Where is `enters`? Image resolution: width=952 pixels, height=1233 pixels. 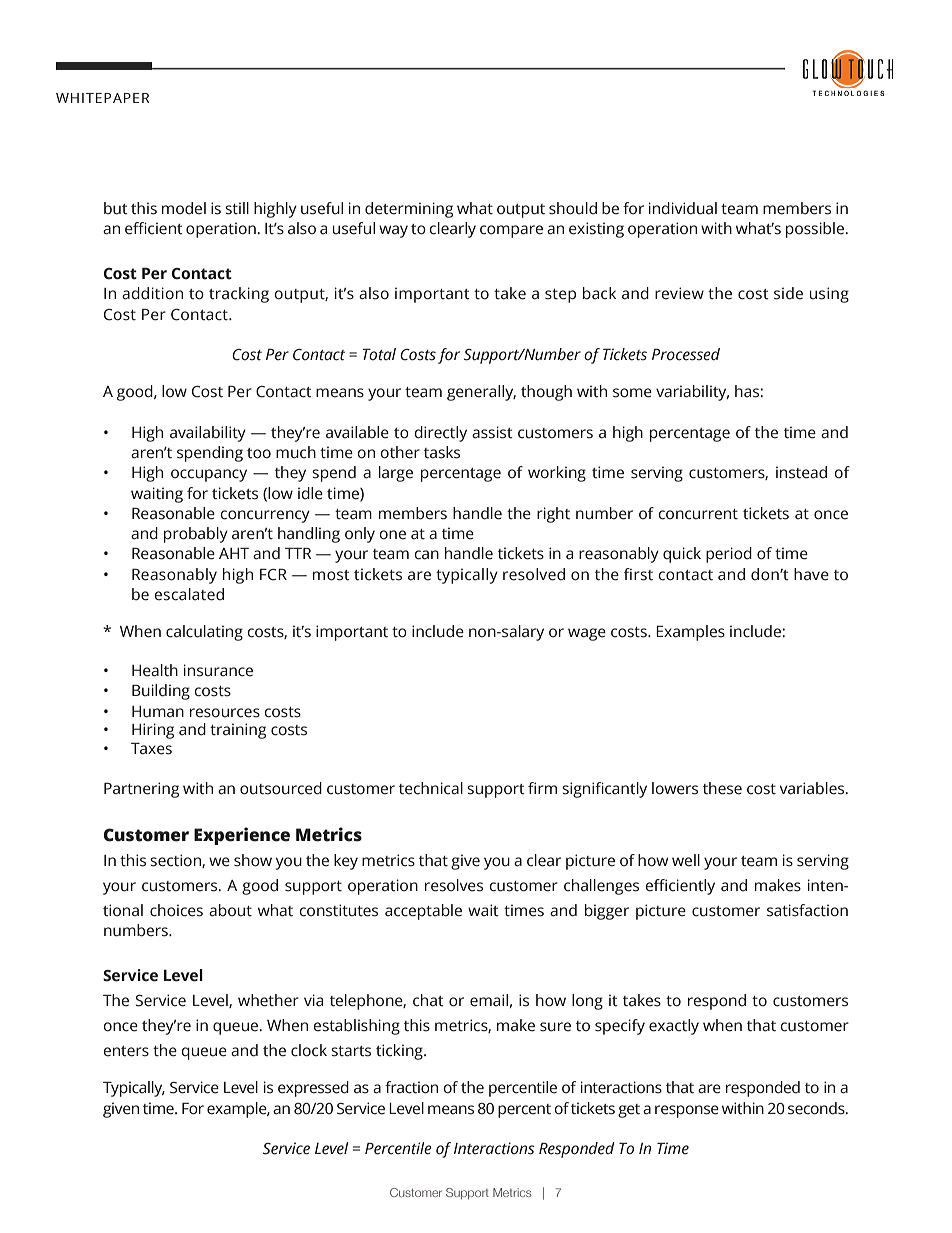
enters is located at coordinates (126, 1051).
